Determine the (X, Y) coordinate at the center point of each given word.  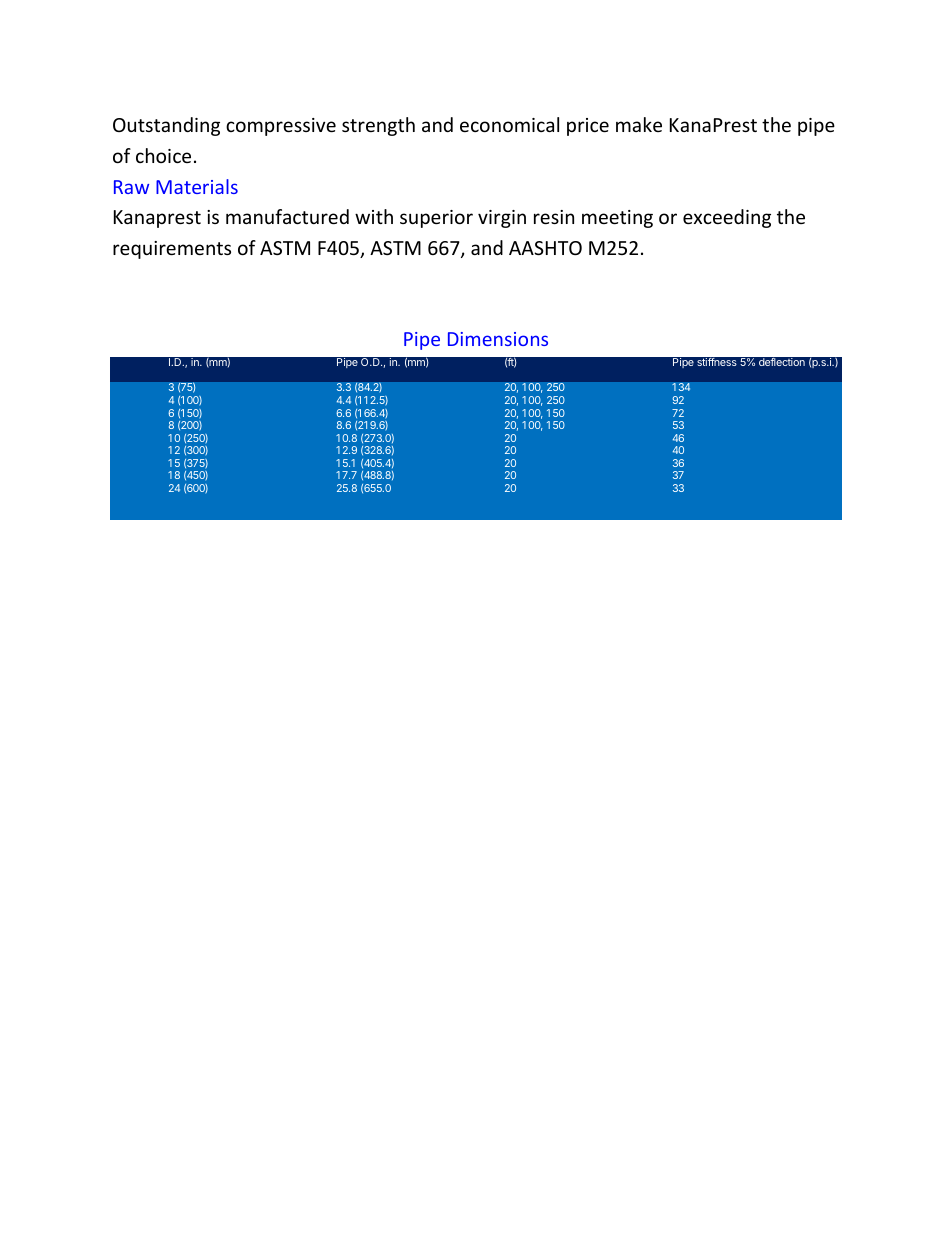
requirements (172, 250)
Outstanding (166, 126)
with (374, 216)
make (639, 124)
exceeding (727, 218)
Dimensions (498, 339)
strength (378, 126)
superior (436, 219)
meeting (617, 219)
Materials (197, 186)
